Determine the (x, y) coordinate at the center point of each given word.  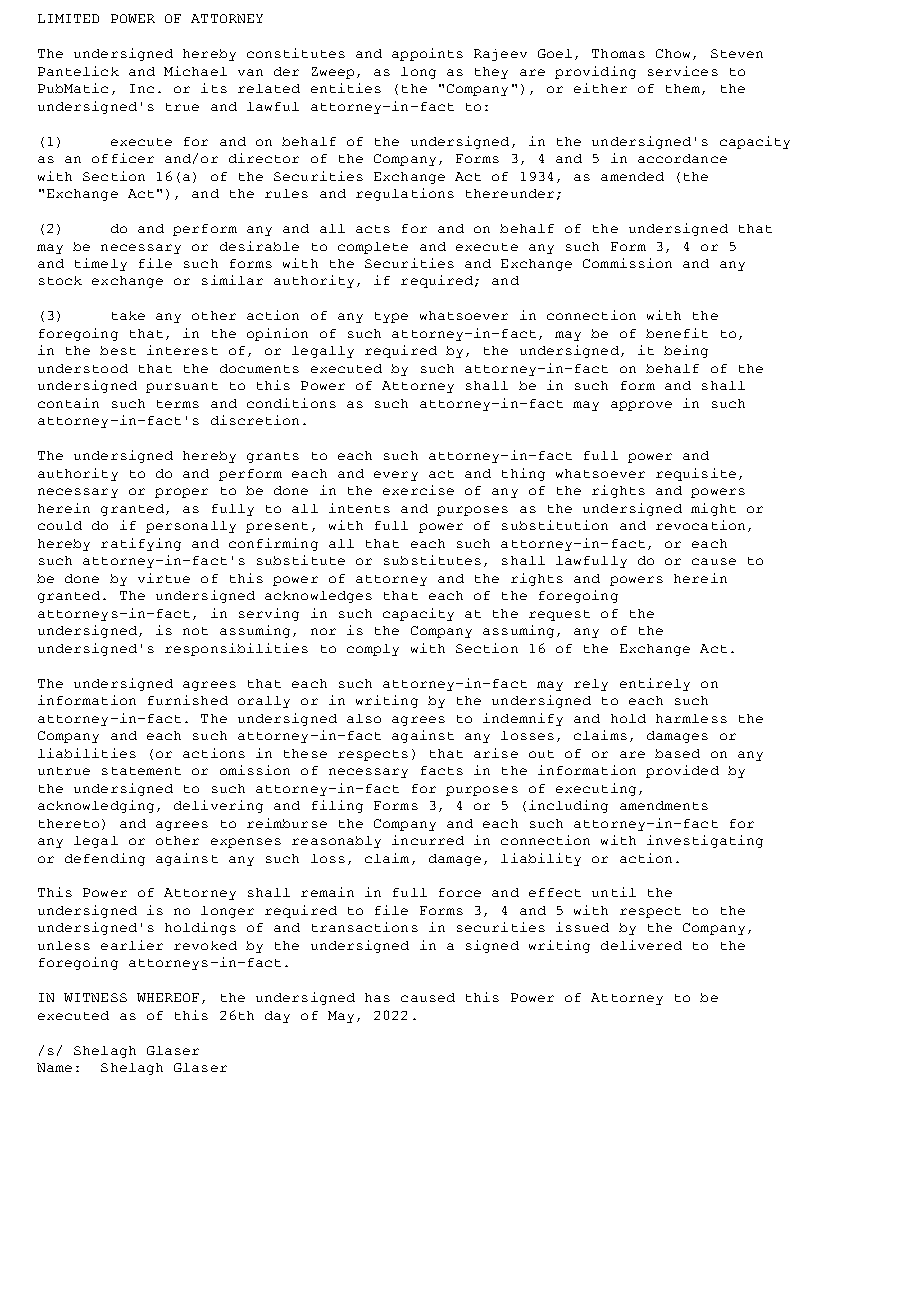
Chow (675, 54)
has (377, 997)
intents (359, 508)
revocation (700, 525)
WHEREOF (170, 998)
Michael (195, 71)
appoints (427, 54)
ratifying (141, 544)
